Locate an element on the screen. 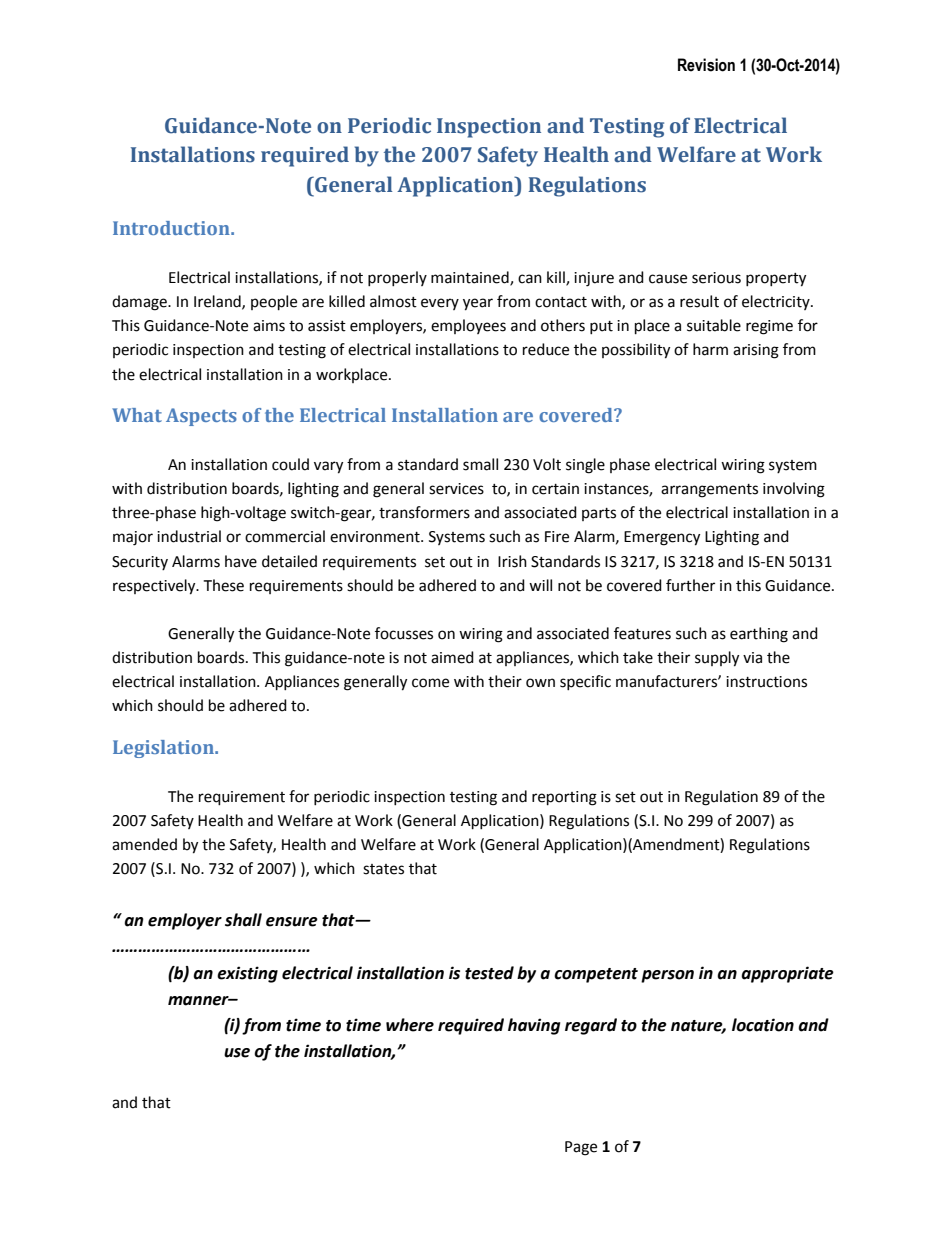 The height and width of the screenshot is (1233, 952). Revision is located at coordinates (706, 65).
